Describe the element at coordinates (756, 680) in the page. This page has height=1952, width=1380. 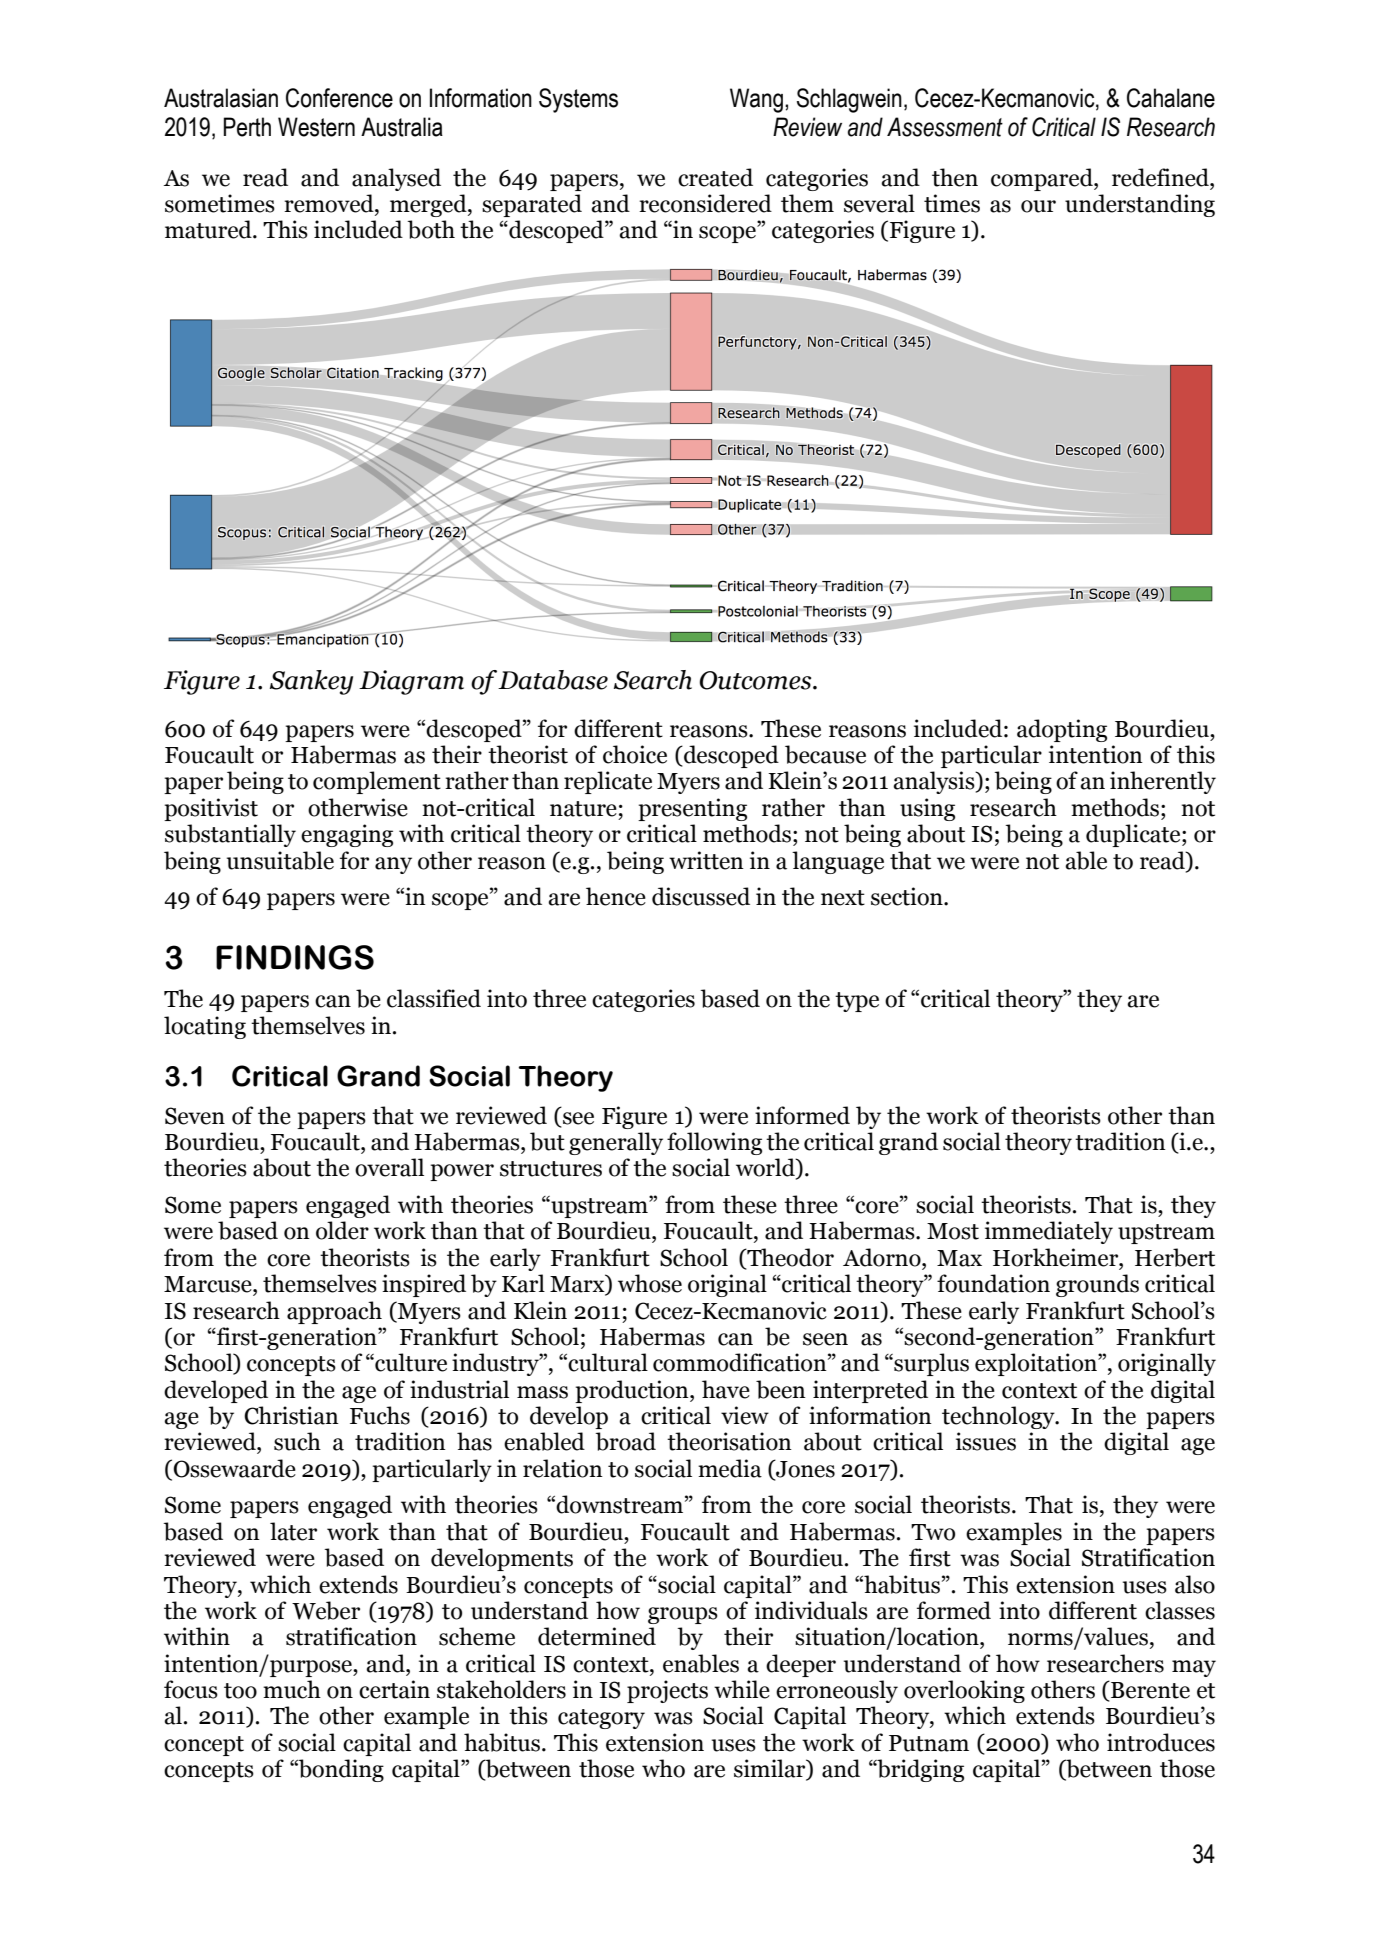
I see `Outcomes` at that location.
